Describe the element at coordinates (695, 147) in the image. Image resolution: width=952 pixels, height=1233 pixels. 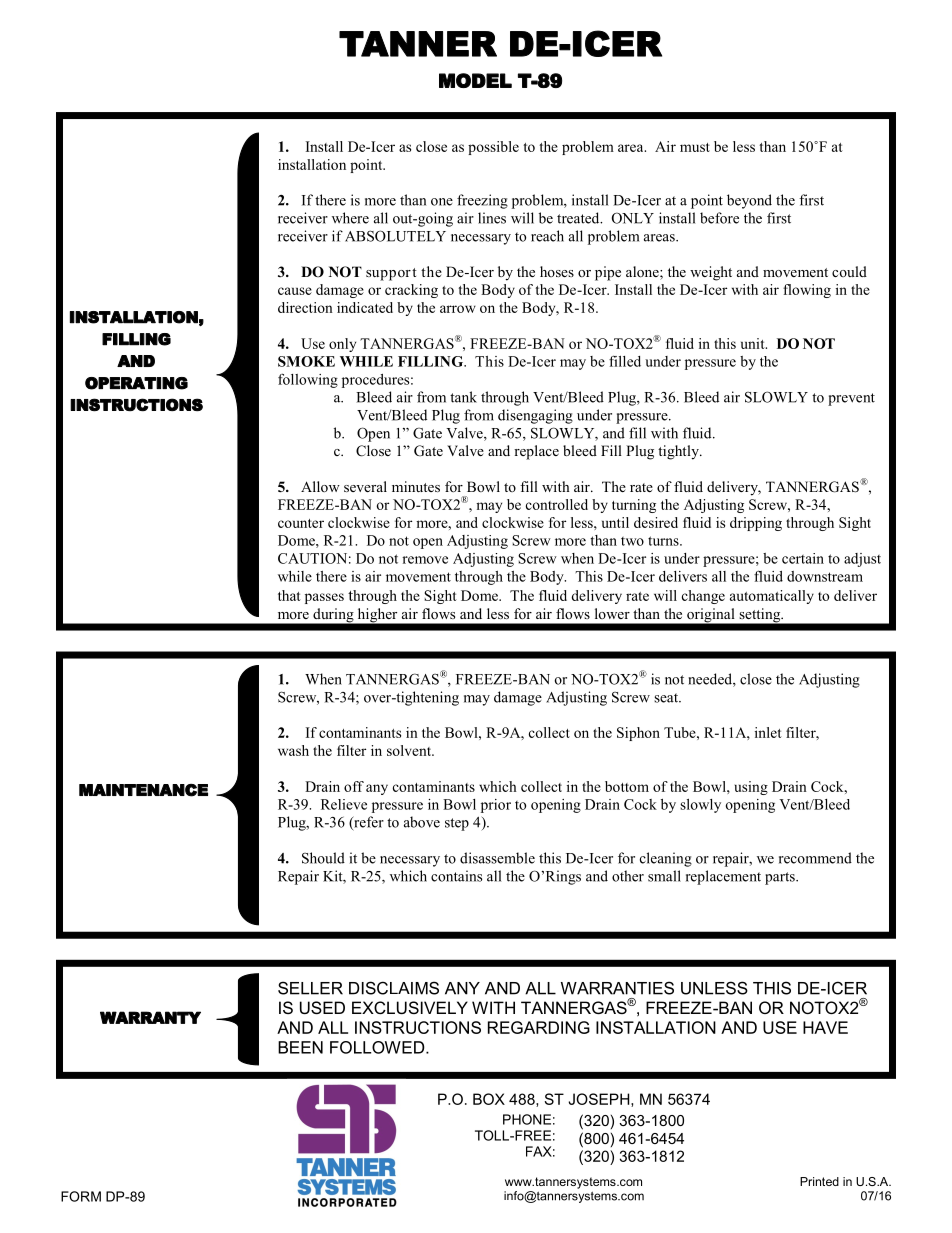
I see `must` at that location.
